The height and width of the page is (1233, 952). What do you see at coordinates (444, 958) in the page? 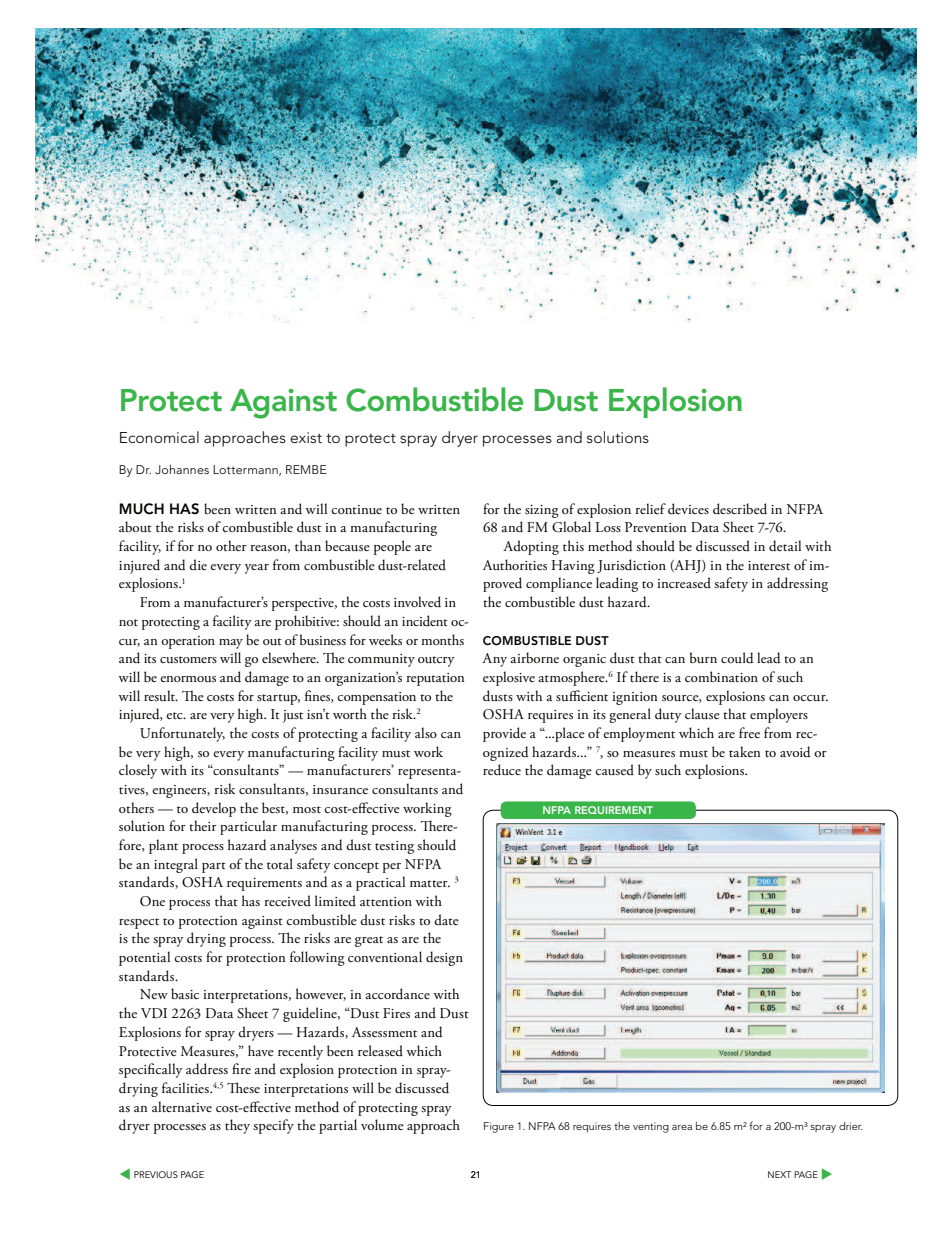
I see `design` at bounding box center [444, 958].
